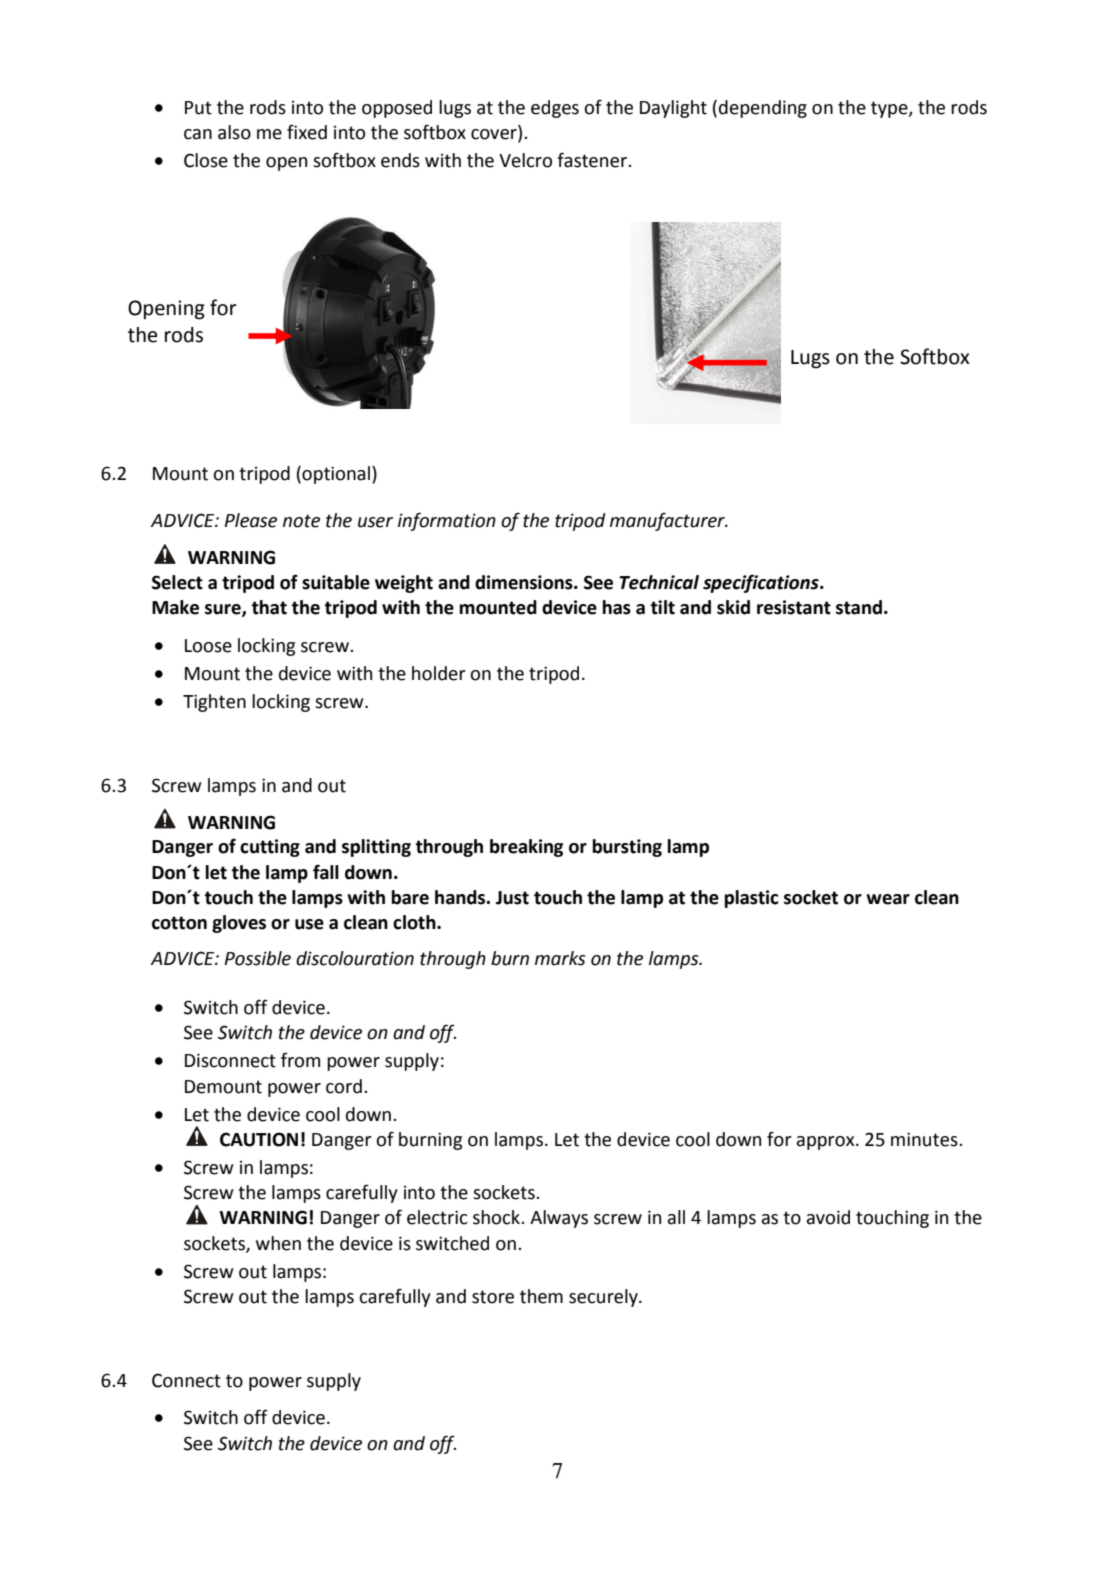  What do you see at coordinates (525, 160) in the document?
I see `Velcro` at bounding box center [525, 160].
